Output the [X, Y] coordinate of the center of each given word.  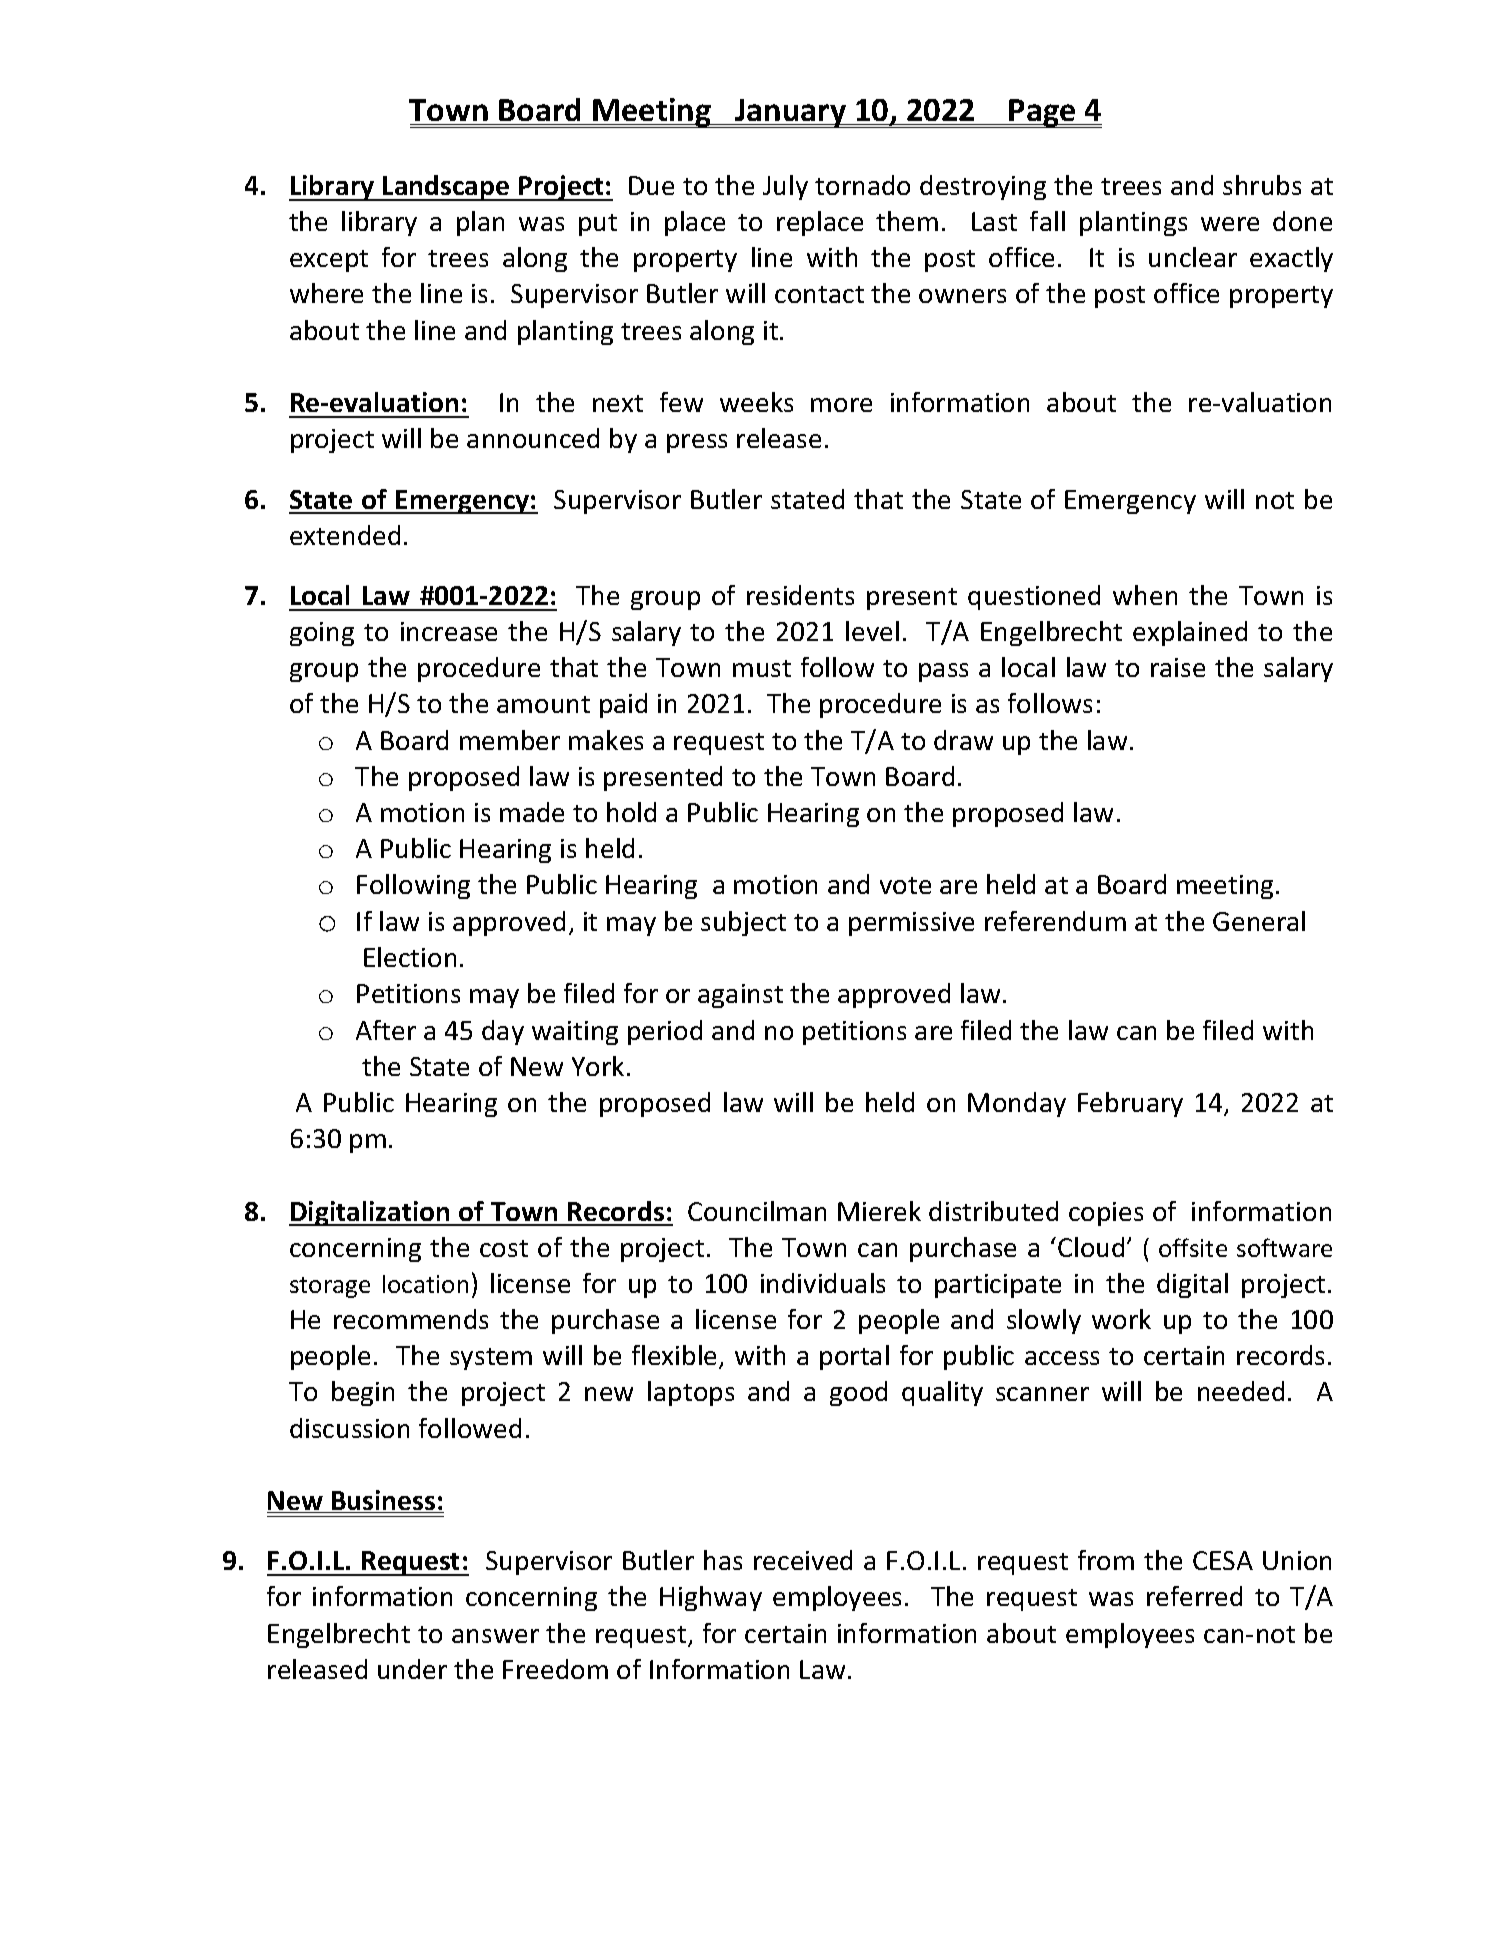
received [803, 1560]
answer [495, 1636]
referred [1194, 1596]
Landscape [446, 188]
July [785, 187]
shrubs [1262, 185]
